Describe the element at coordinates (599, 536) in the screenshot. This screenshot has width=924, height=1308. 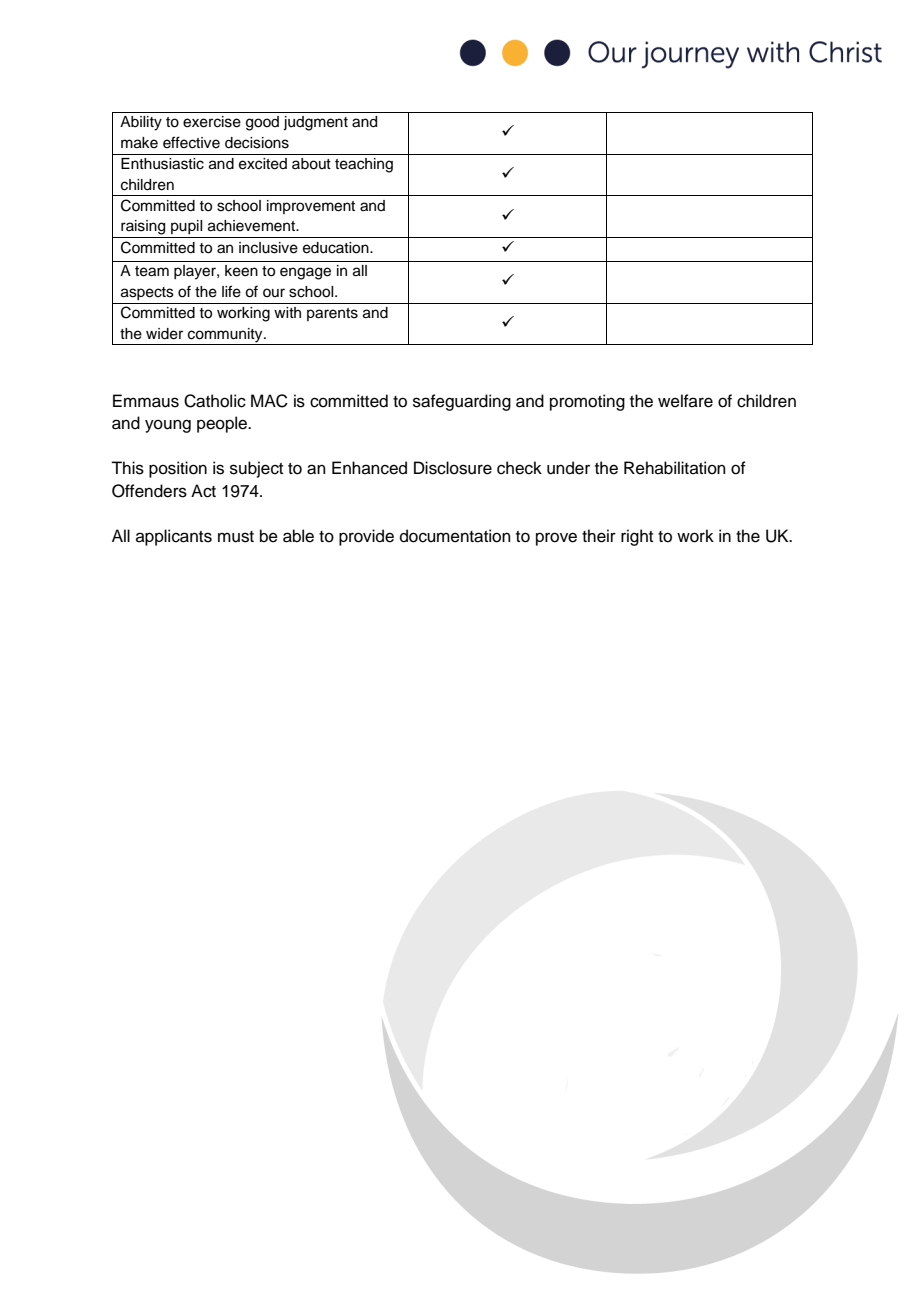
I see `their` at that location.
